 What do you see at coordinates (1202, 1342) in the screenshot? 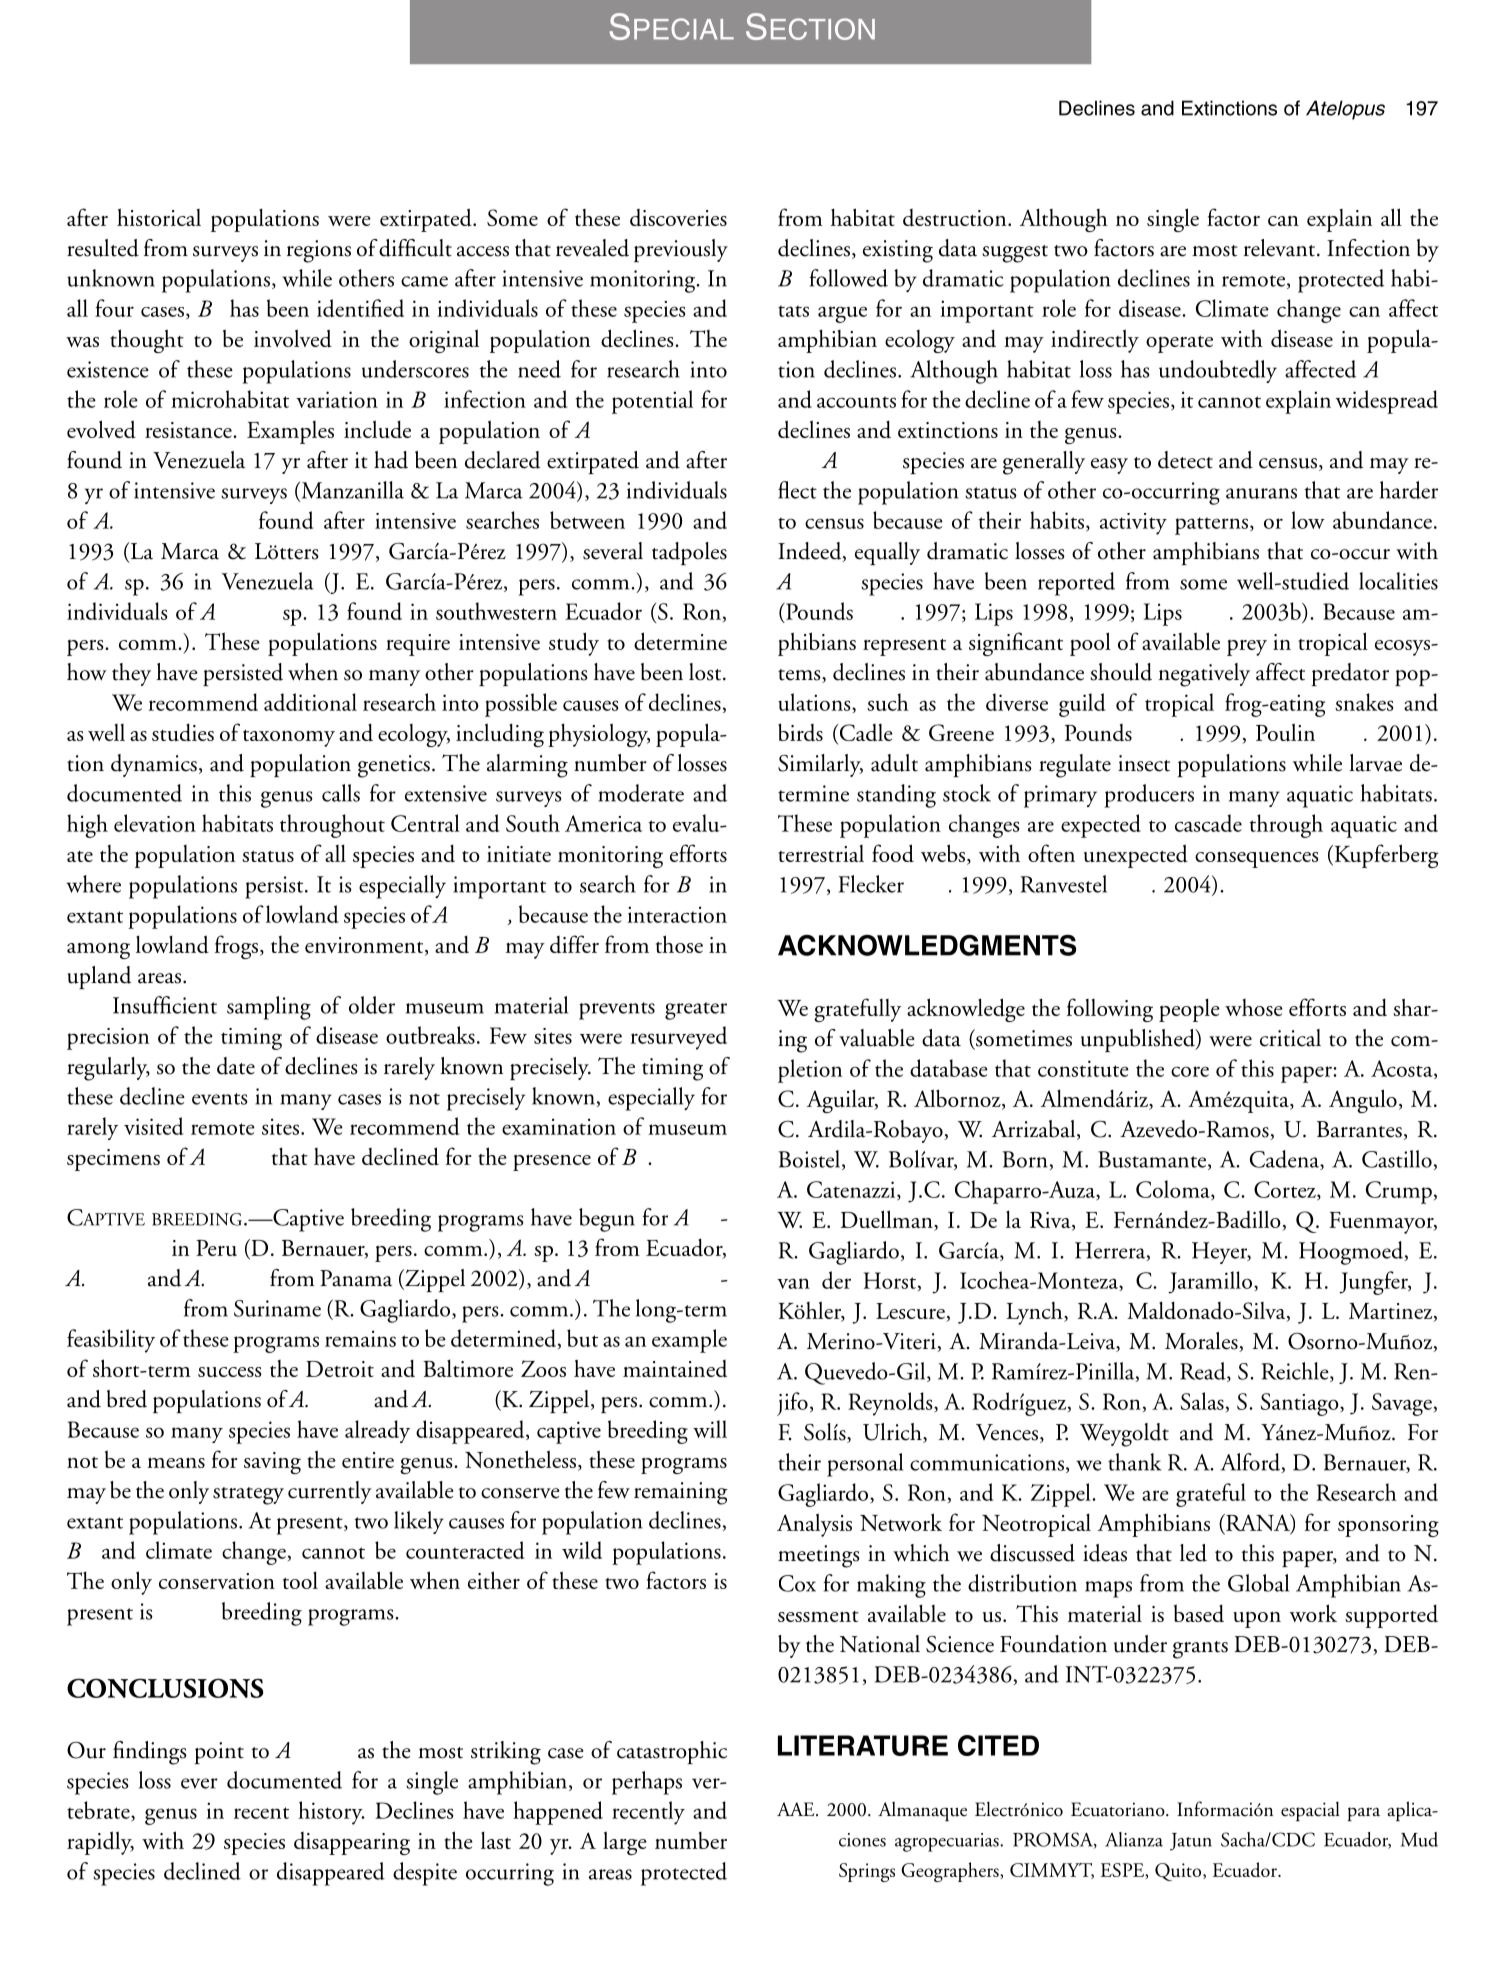
I see `Morales` at bounding box center [1202, 1342].
